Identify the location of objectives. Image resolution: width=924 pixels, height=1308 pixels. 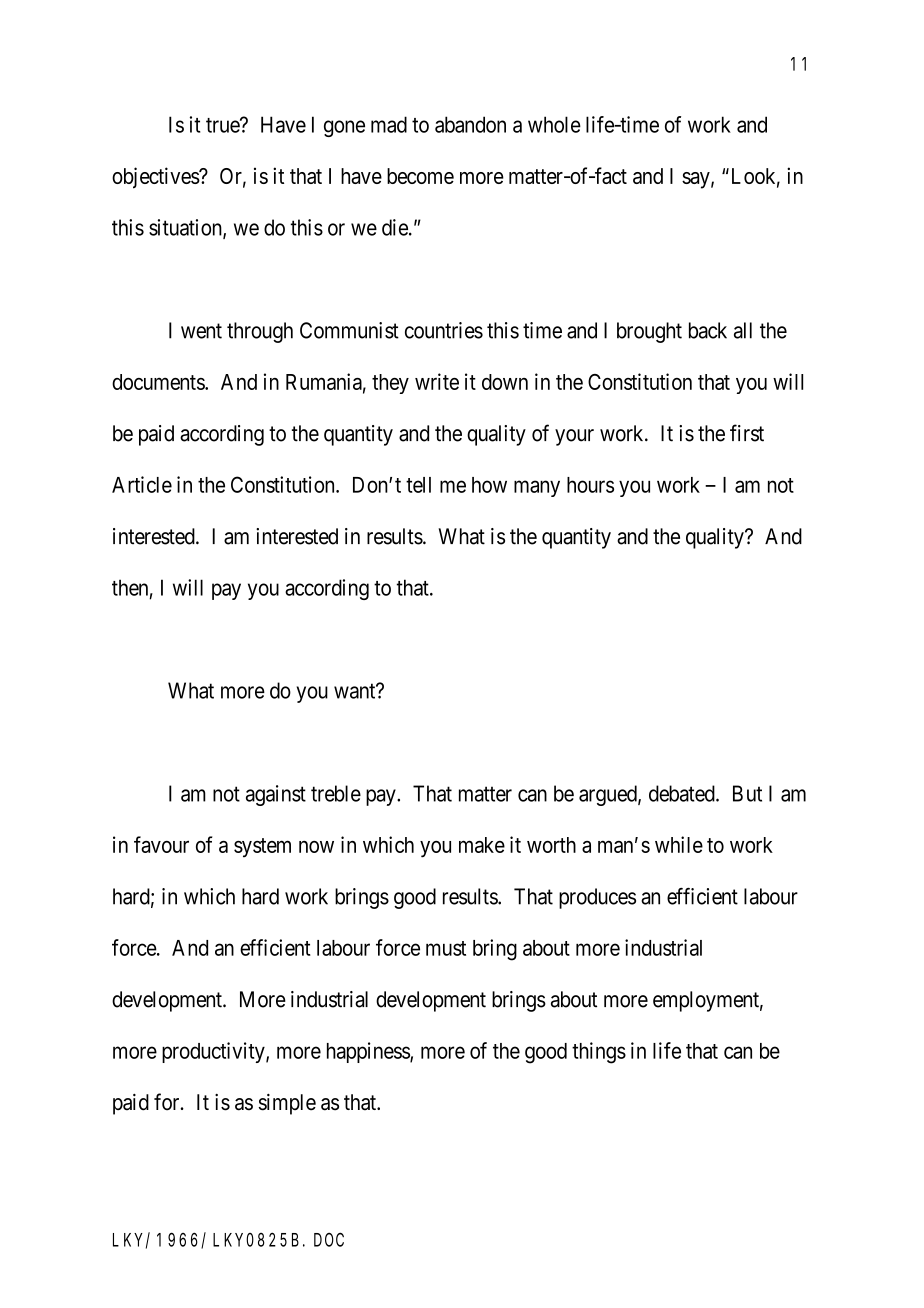
(156, 178).
